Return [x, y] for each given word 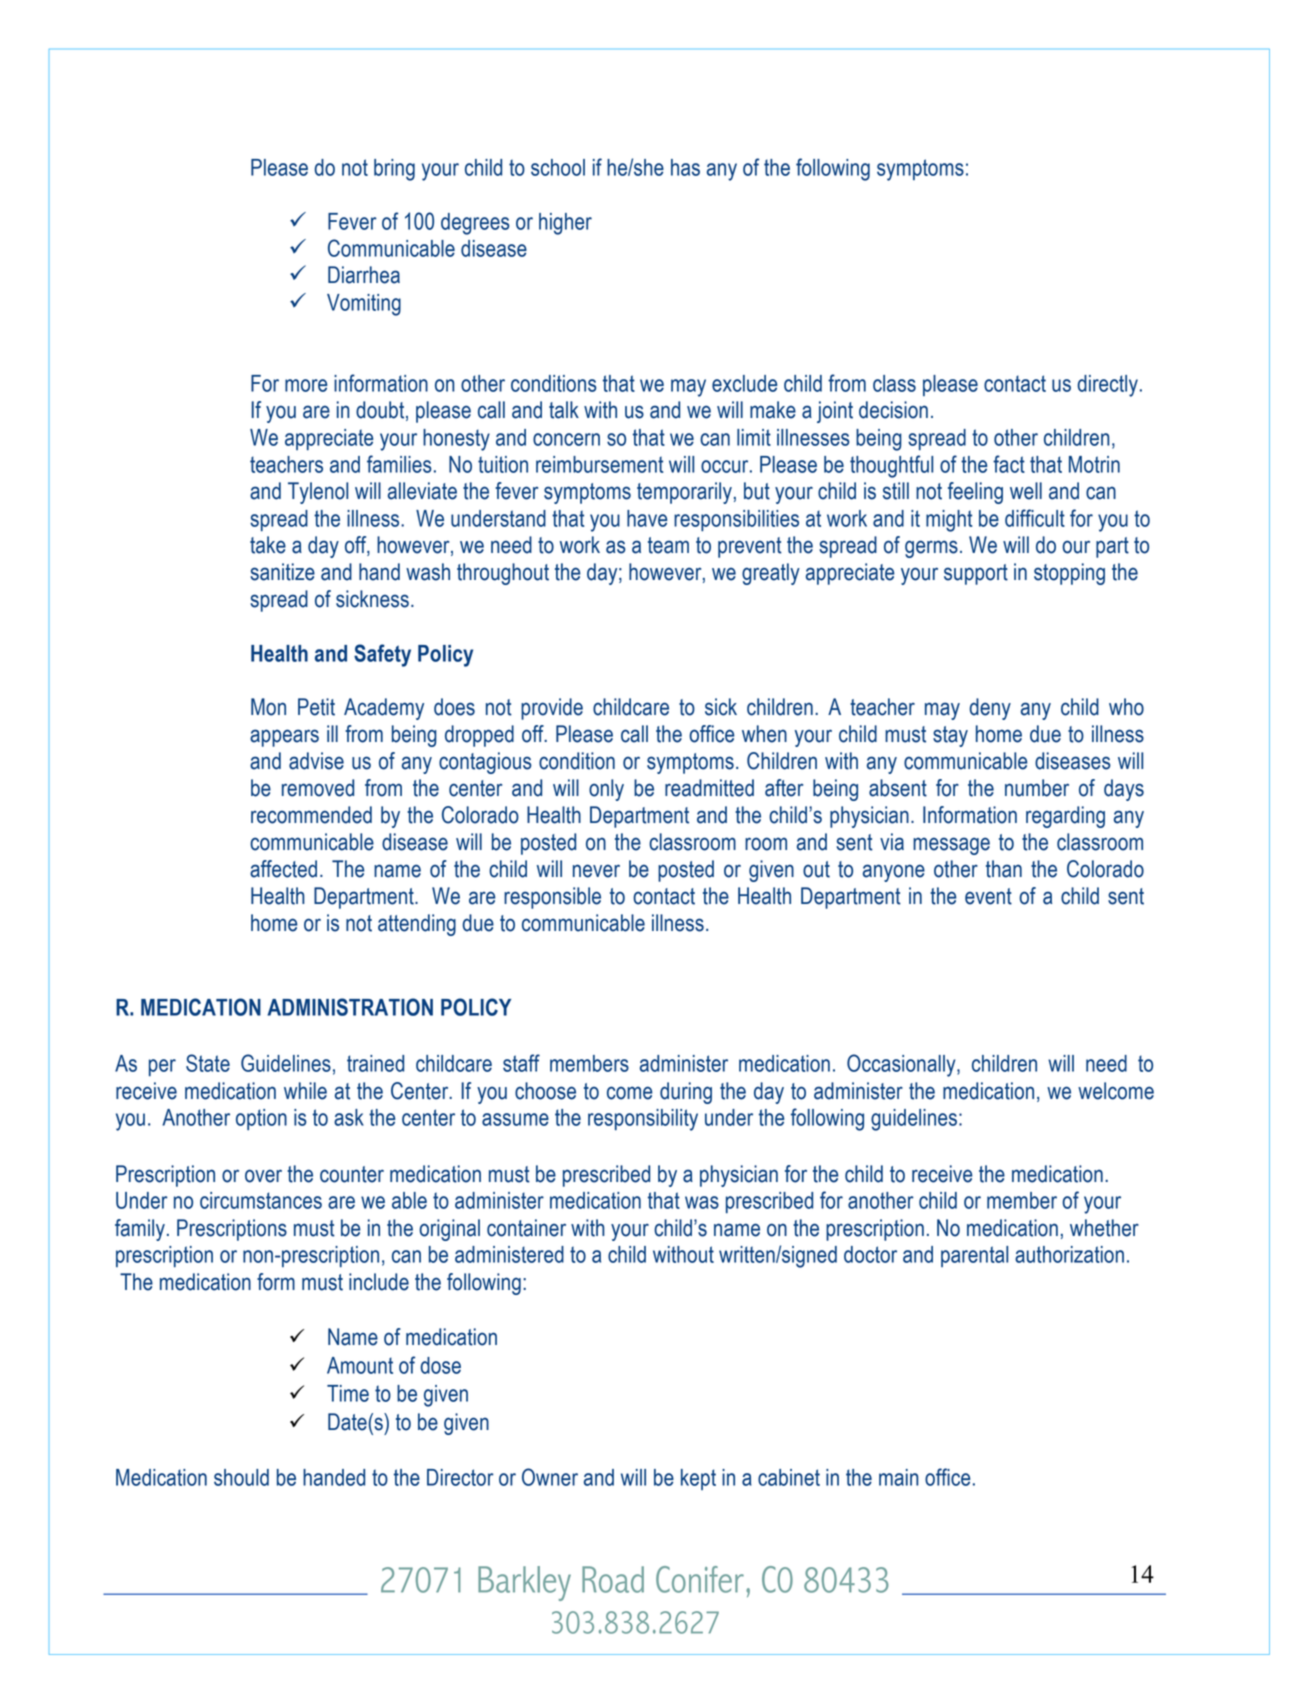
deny [990, 709]
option [261, 1119]
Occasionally [902, 1065]
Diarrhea [364, 275]
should [241, 1477]
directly [1108, 386]
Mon [268, 707]
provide [552, 709]
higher [565, 224]
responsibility [643, 1120]
